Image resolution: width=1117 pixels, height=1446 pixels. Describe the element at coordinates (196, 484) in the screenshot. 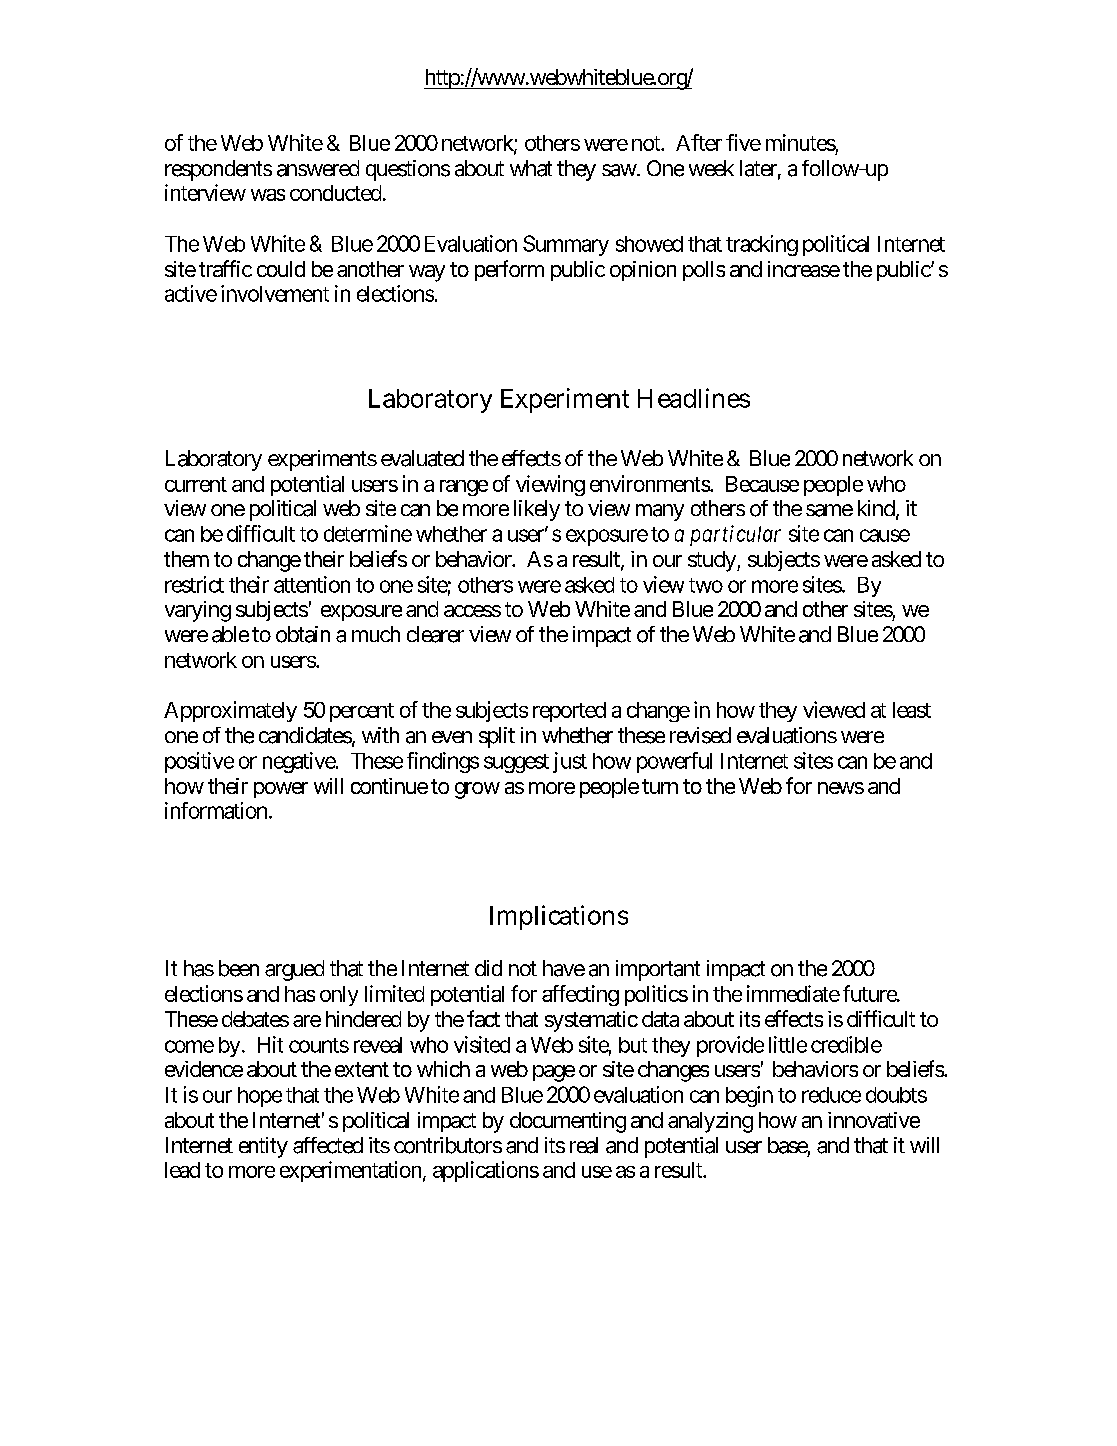

I see `current` at that location.
